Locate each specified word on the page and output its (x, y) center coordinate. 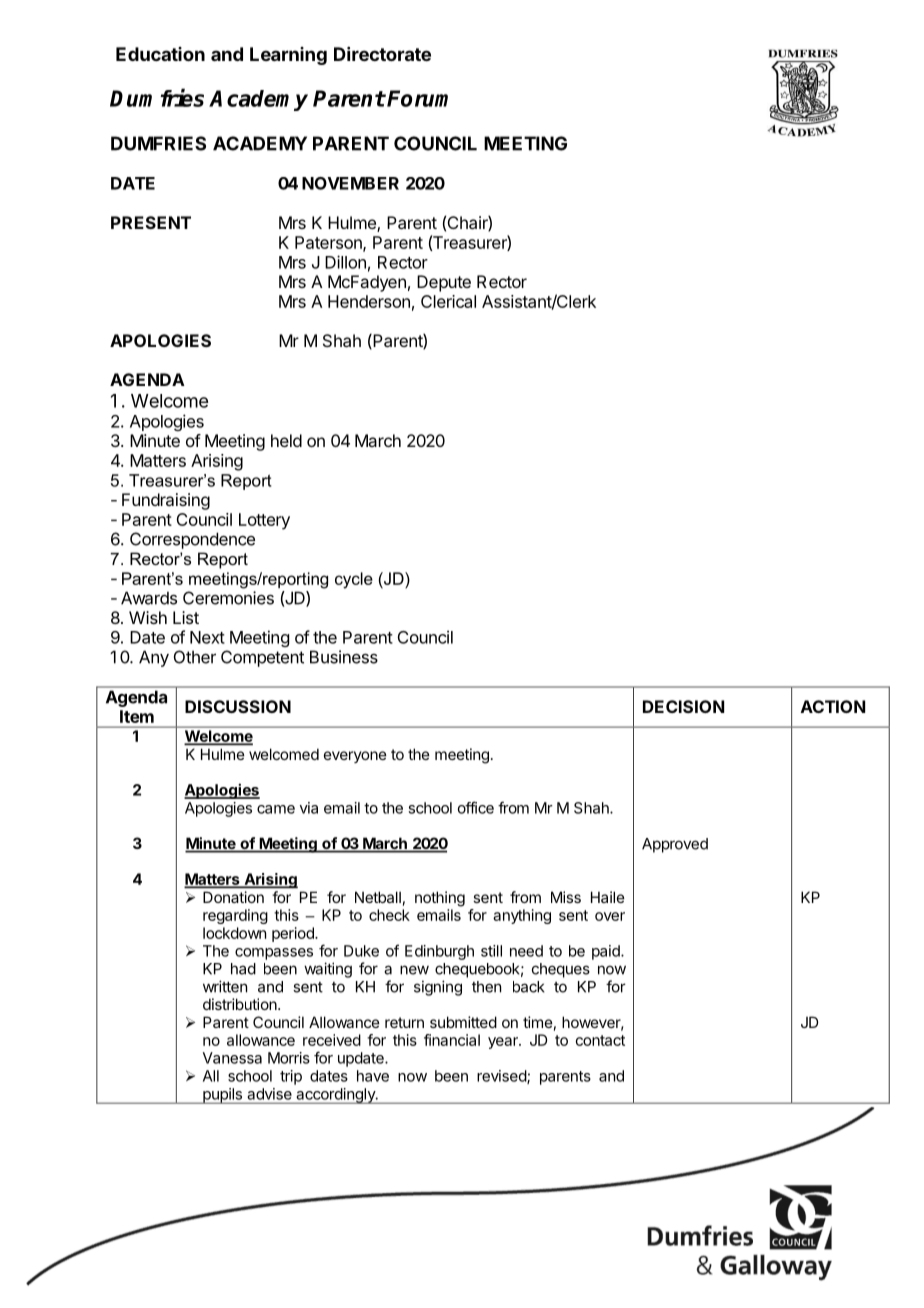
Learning (288, 56)
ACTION (833, 706)
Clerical (448, 301)
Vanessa (232, 1058)
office (476, 807)
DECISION (683, 706)
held (286, 440)
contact (600, 1040)
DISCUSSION (238, 706)
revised (502, 1077)
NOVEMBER (350, 183)
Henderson (369, 301)
